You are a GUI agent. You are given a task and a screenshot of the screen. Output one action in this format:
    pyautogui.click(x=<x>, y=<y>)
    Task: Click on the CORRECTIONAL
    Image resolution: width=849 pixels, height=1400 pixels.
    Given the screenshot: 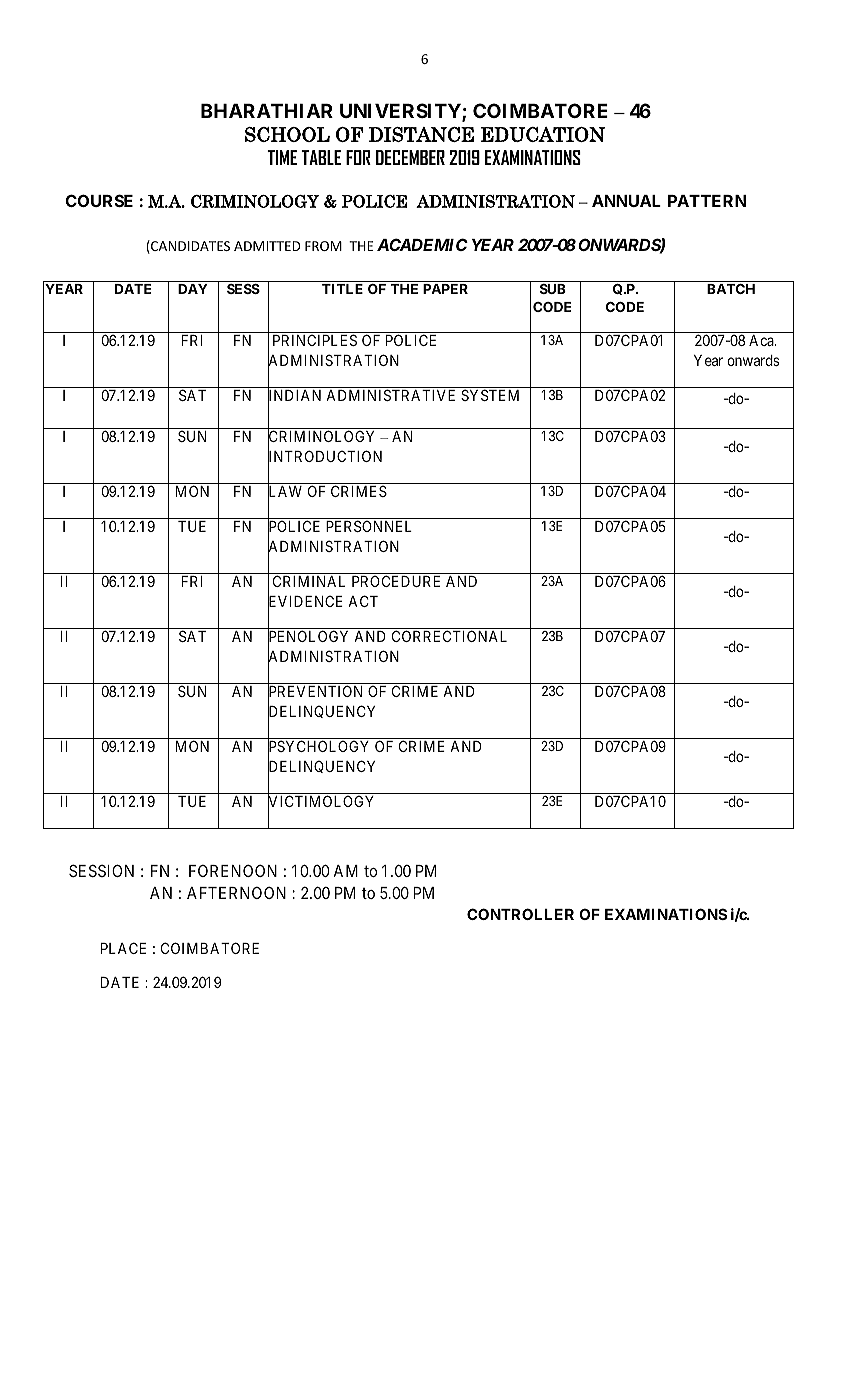 What is the action you would take?
    pyautogui.click(x=449, y=636)
